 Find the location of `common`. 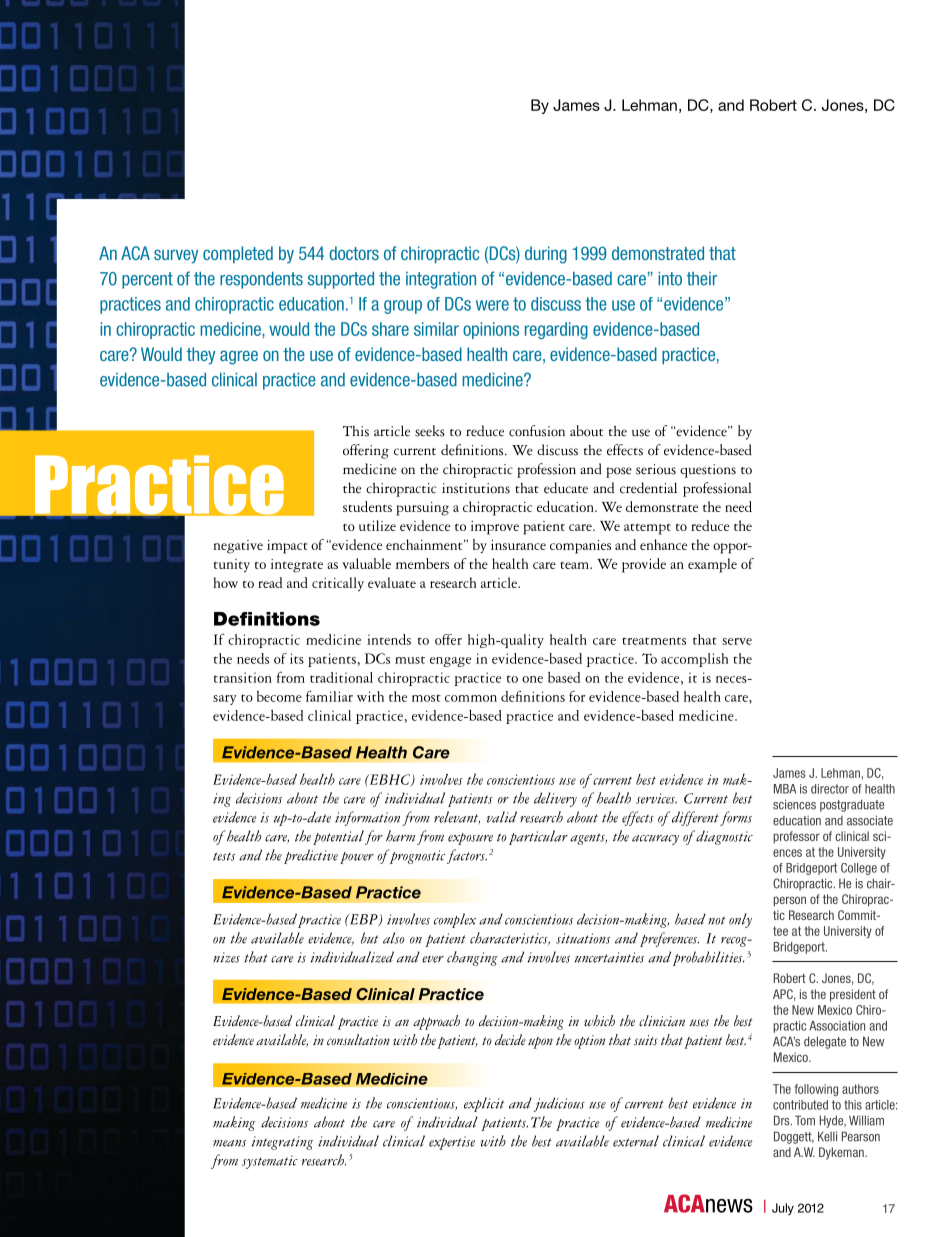

common is located at coordinates (471, 698).
